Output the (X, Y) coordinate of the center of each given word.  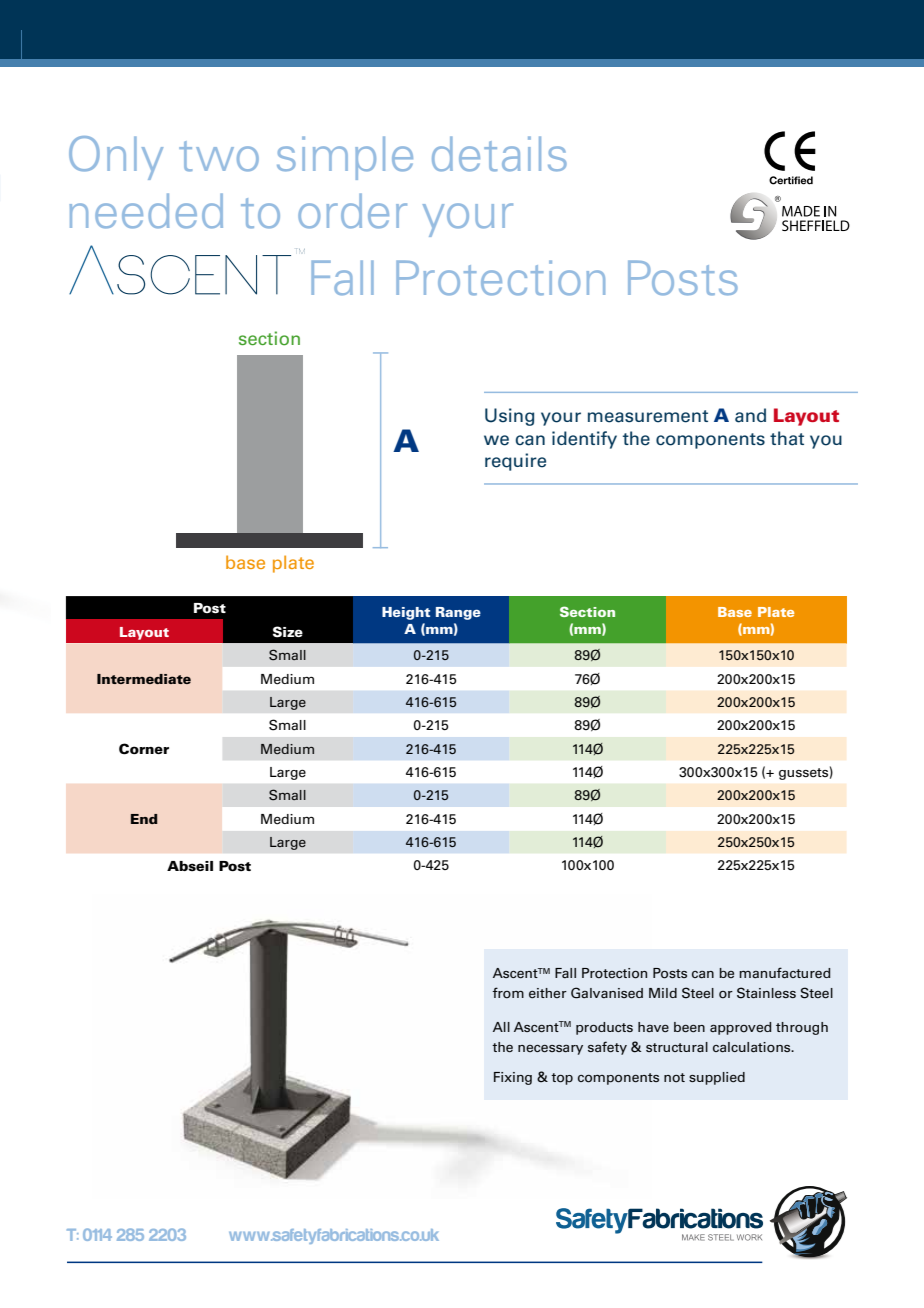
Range (458, 613)
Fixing (513, 1078)
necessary (550, 1050)
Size (288, 632)
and (750, 415)
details (499, 154)
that (787, 438)
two (219, 156)
